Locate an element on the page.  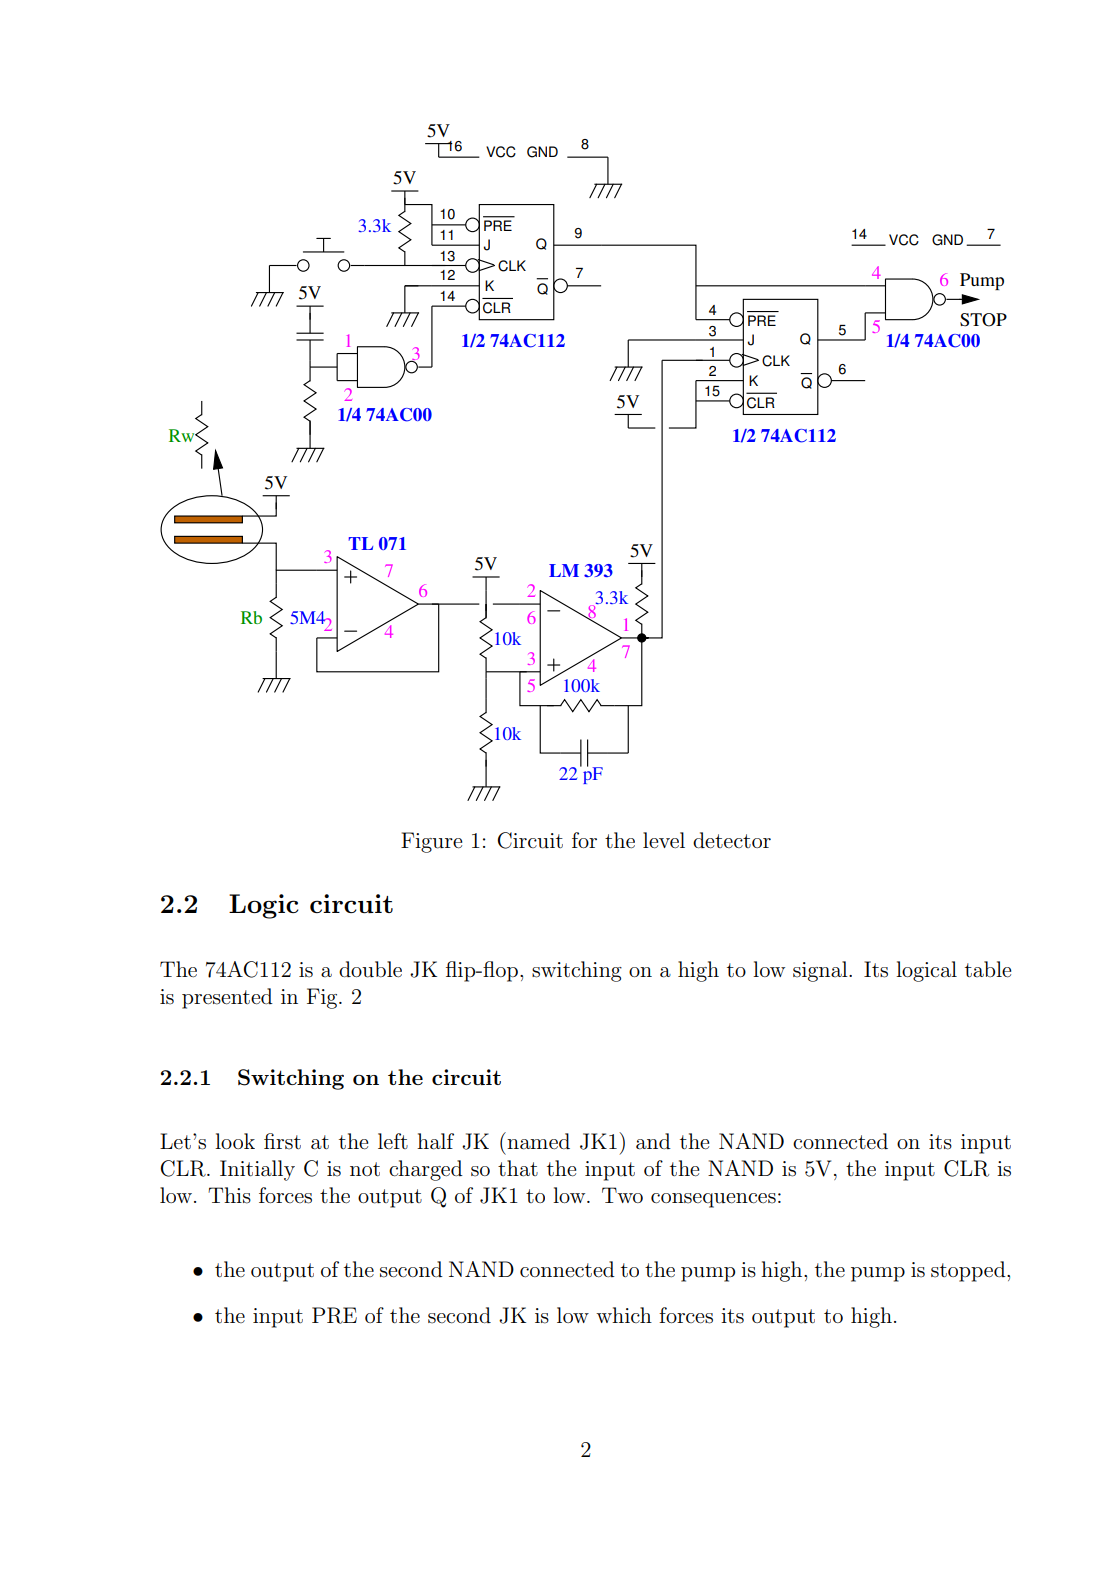
named is located at coordinates (537, 1141).
